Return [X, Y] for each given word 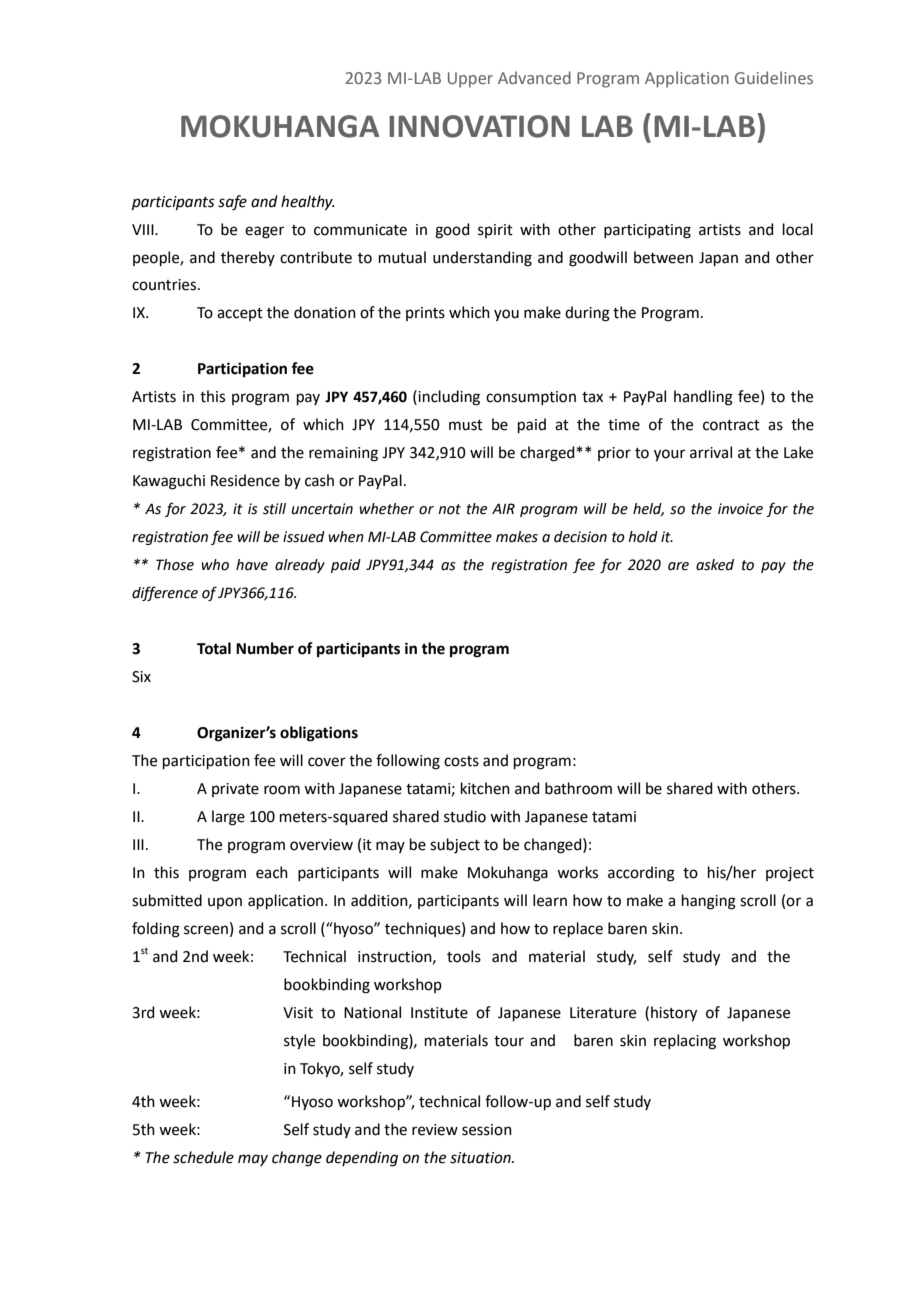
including [448, 398]
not [449, 509]
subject [455, 846]
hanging [709, 902]
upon [225, 903]
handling [703, 398]
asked [715, 565]
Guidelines [774, 77]
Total [214, 648]
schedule [203, 1157]
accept [240, 314]
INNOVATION [479, 126]
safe [232, 203]
